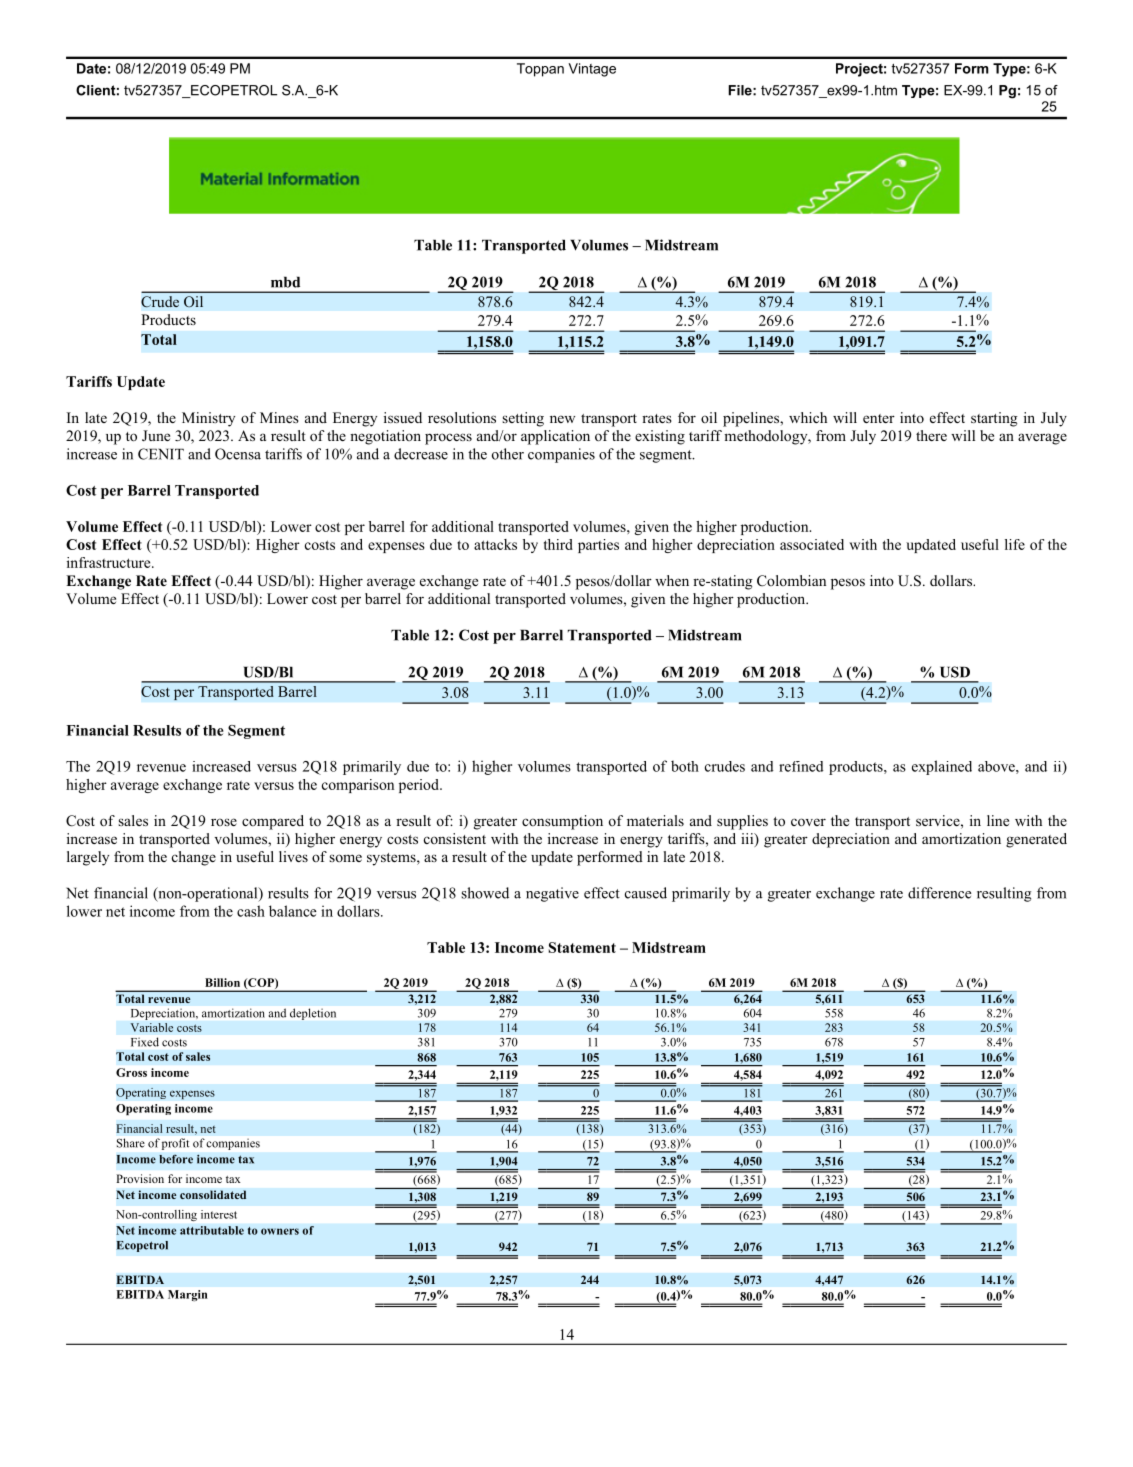 The height and width of the document is (1467, 1133). I want to click on mbd, so click(285, 282).
